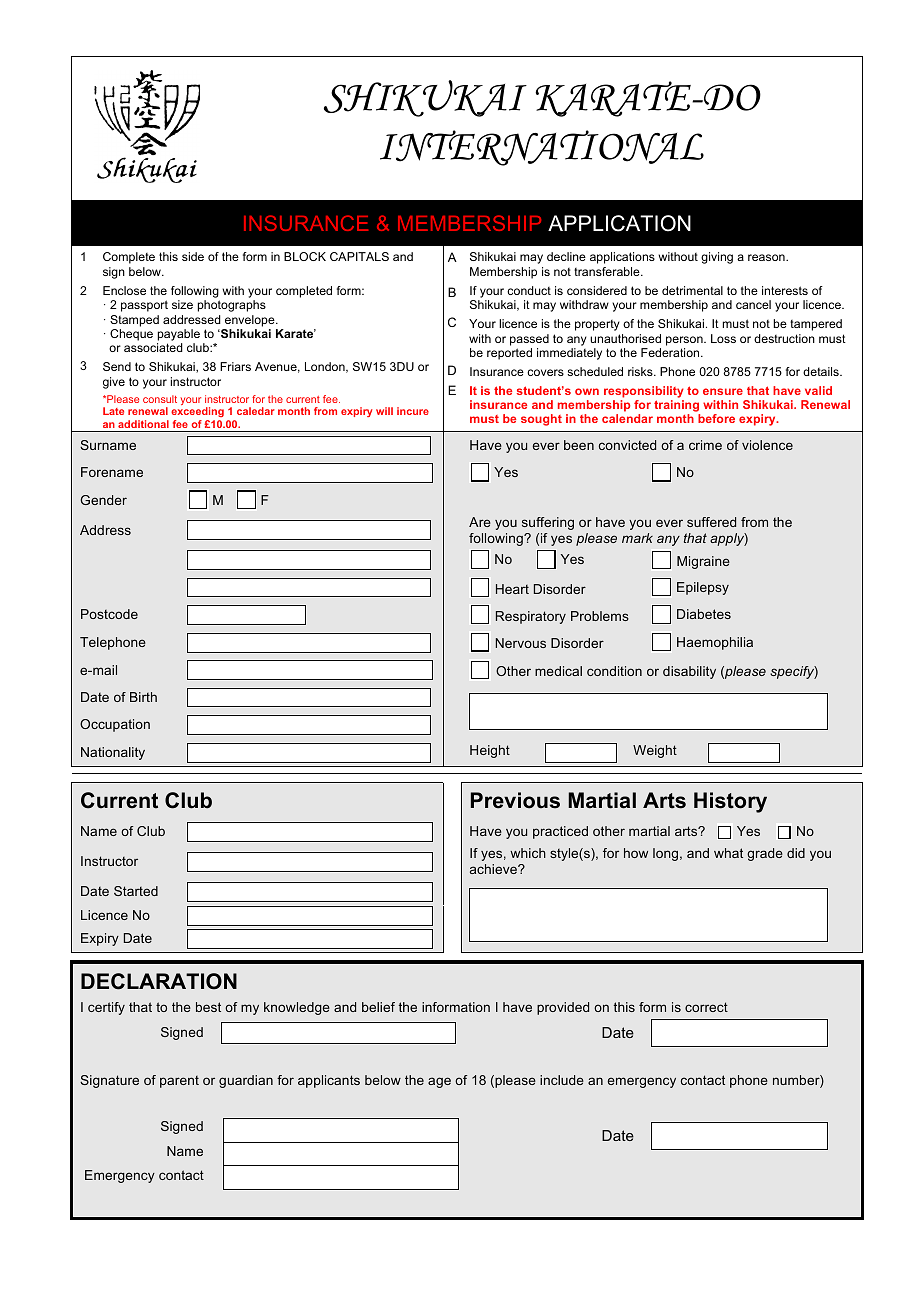 Image resolution: width=924 pixels, height=1308 pixels. Describe the element at coordinates (512, 589) in the image. I see `Heart` at that location.
